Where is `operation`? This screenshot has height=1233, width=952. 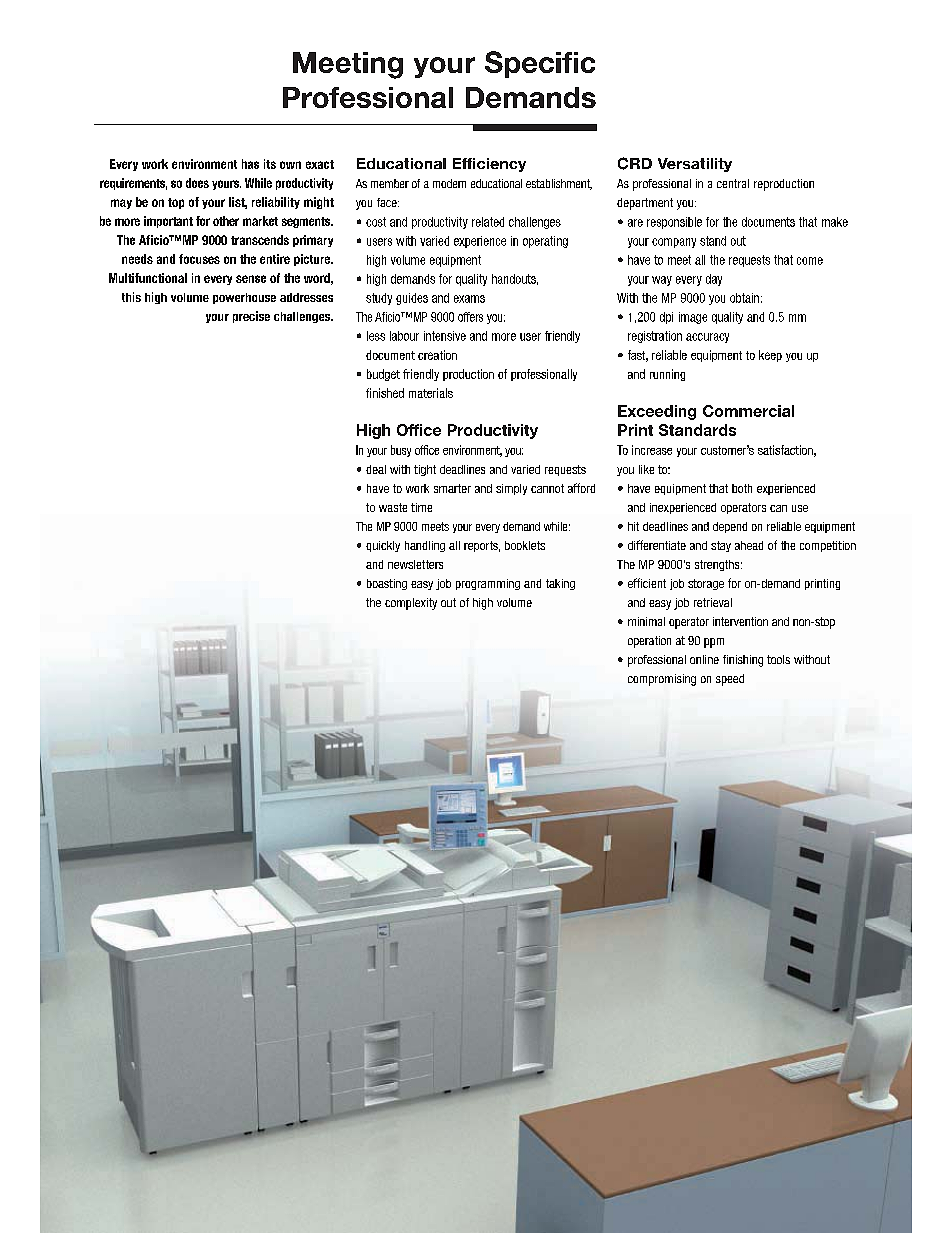 operation is located at coordinates (649, 642).
